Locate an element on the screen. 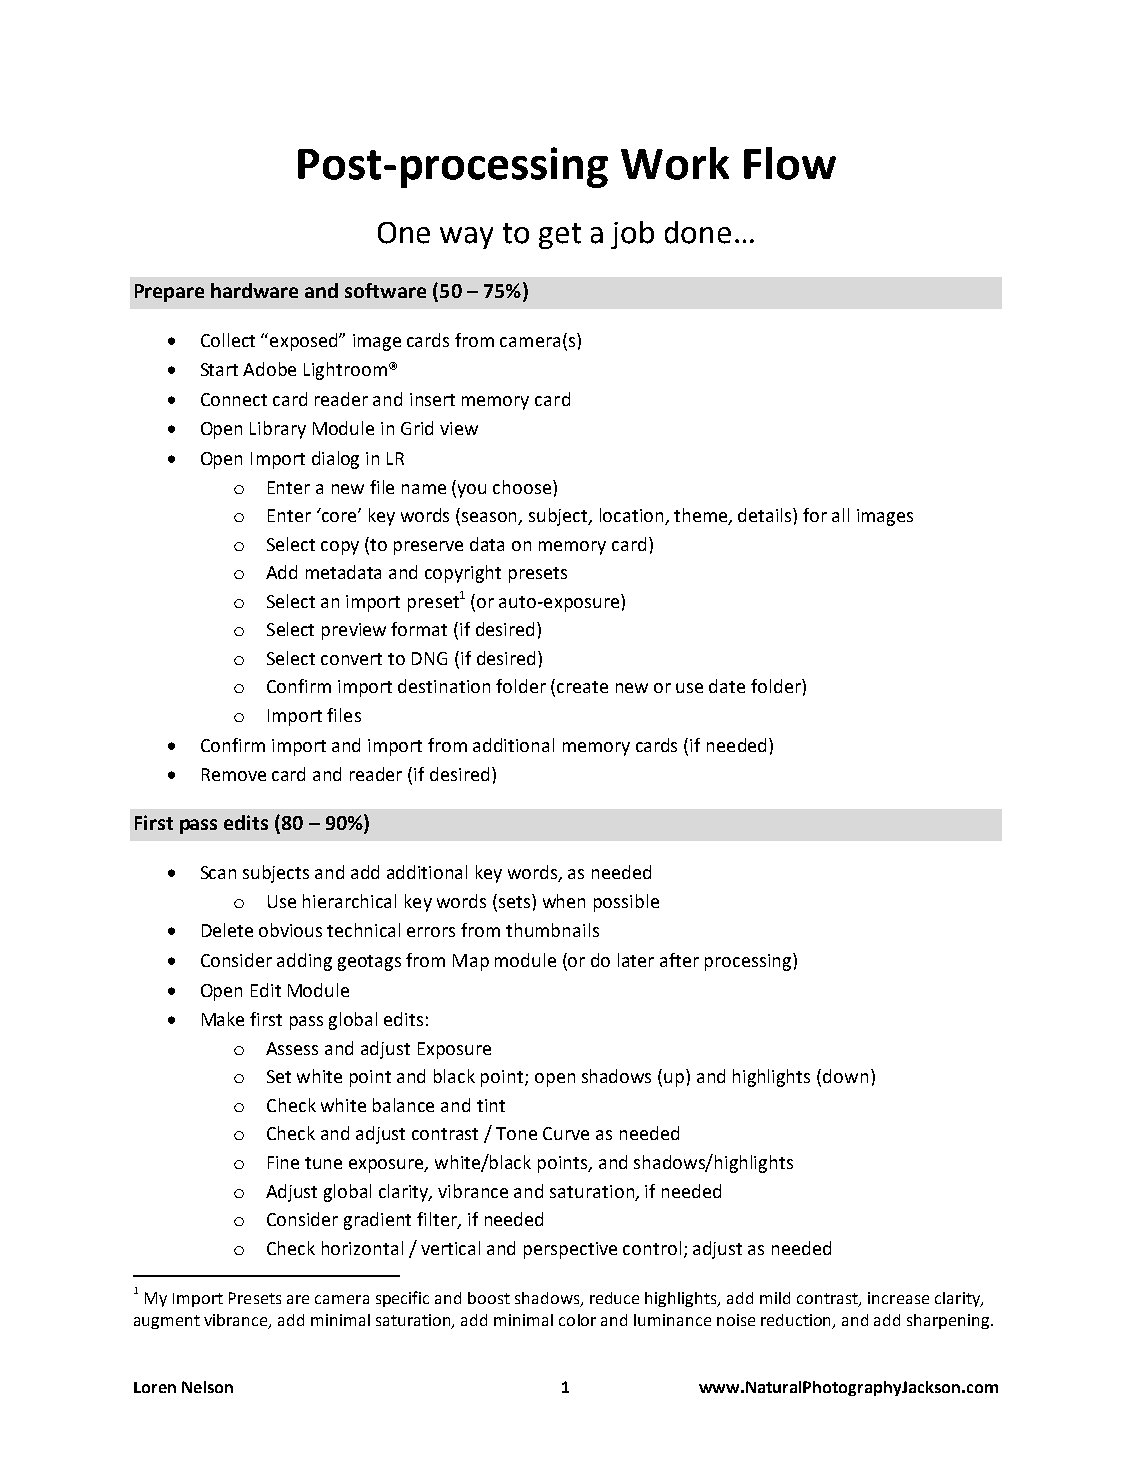 The image size is (1132, 1464). Assess is located at coordinates (292, 1048).
